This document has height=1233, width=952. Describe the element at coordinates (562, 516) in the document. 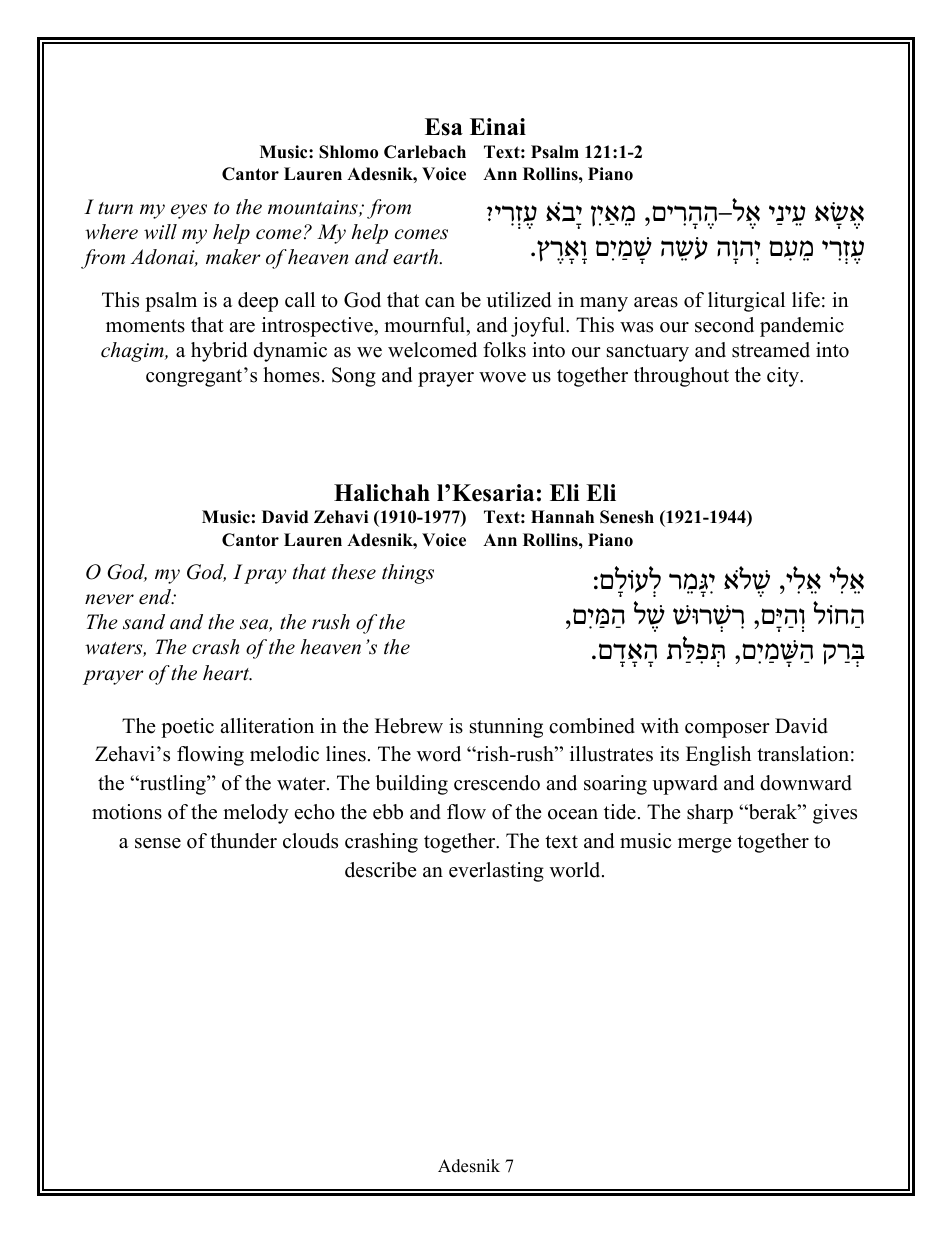

I see `Hannah` at that location.
